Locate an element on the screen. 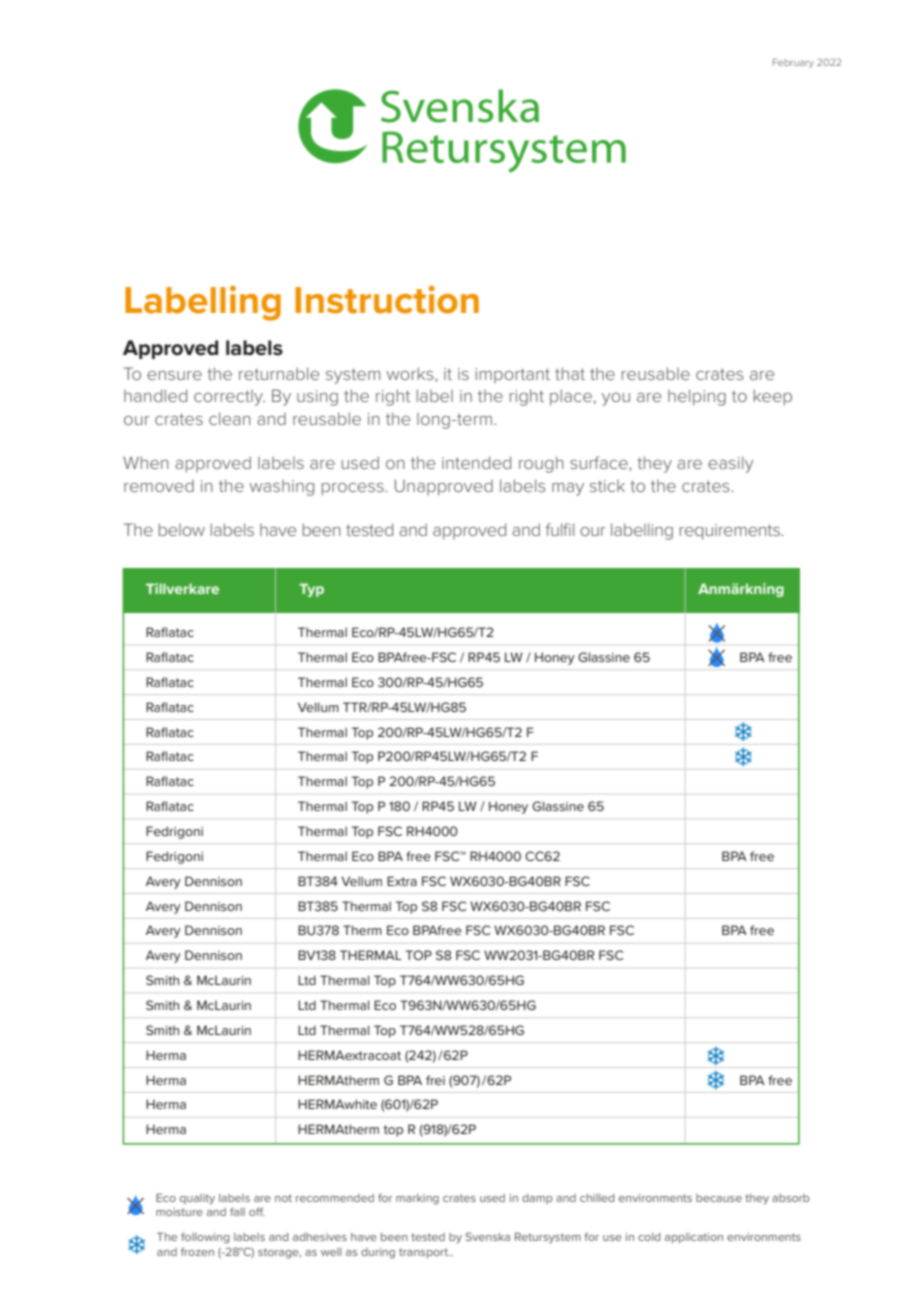 The height and width of the screenshot is (1308, 924). Instruction is located at coordinates (387, 299).
